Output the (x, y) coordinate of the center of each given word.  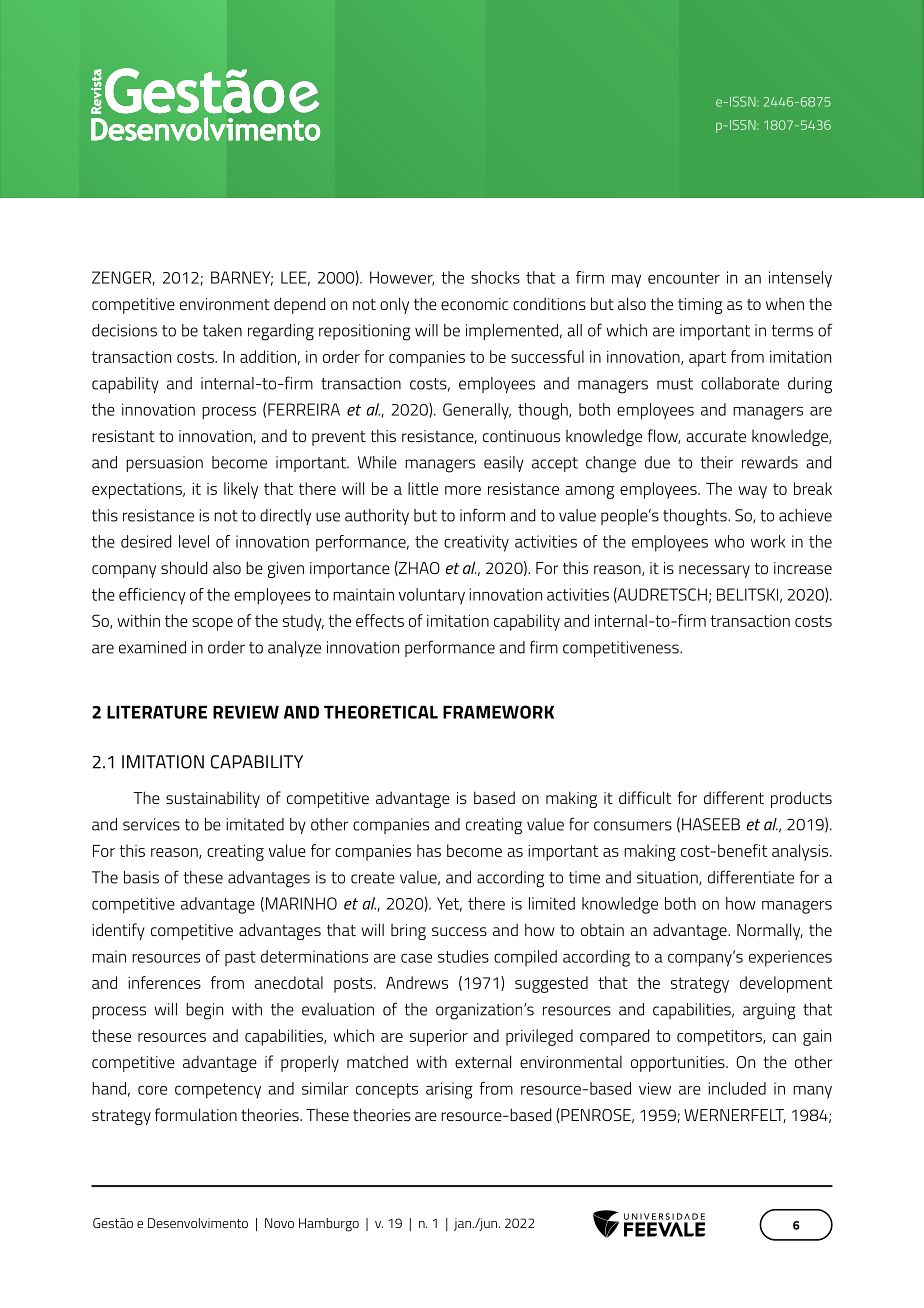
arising (449, 1090)
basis (141, 877)
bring (408, 932)
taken (222, 330)
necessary (714, 571)
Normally (770, 931)
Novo (279, 1223)
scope (212, 624)
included (737, 1088)
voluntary (432, 596)
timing (700, 306)
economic (474, 304)
